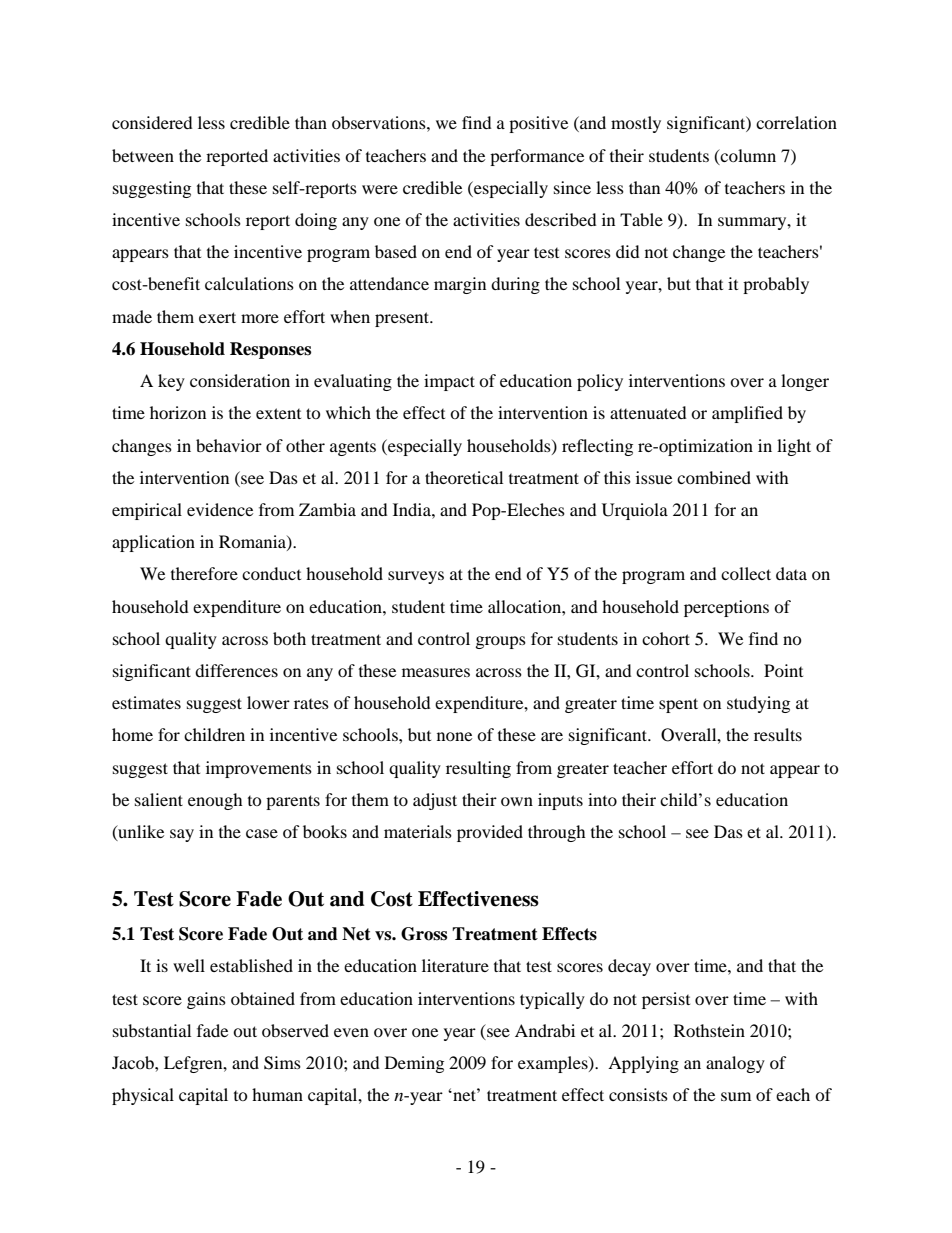  What do you see at coordinates (204, 573) in the screenshot?
I see `therefore` at bounding box center [204, 573].
